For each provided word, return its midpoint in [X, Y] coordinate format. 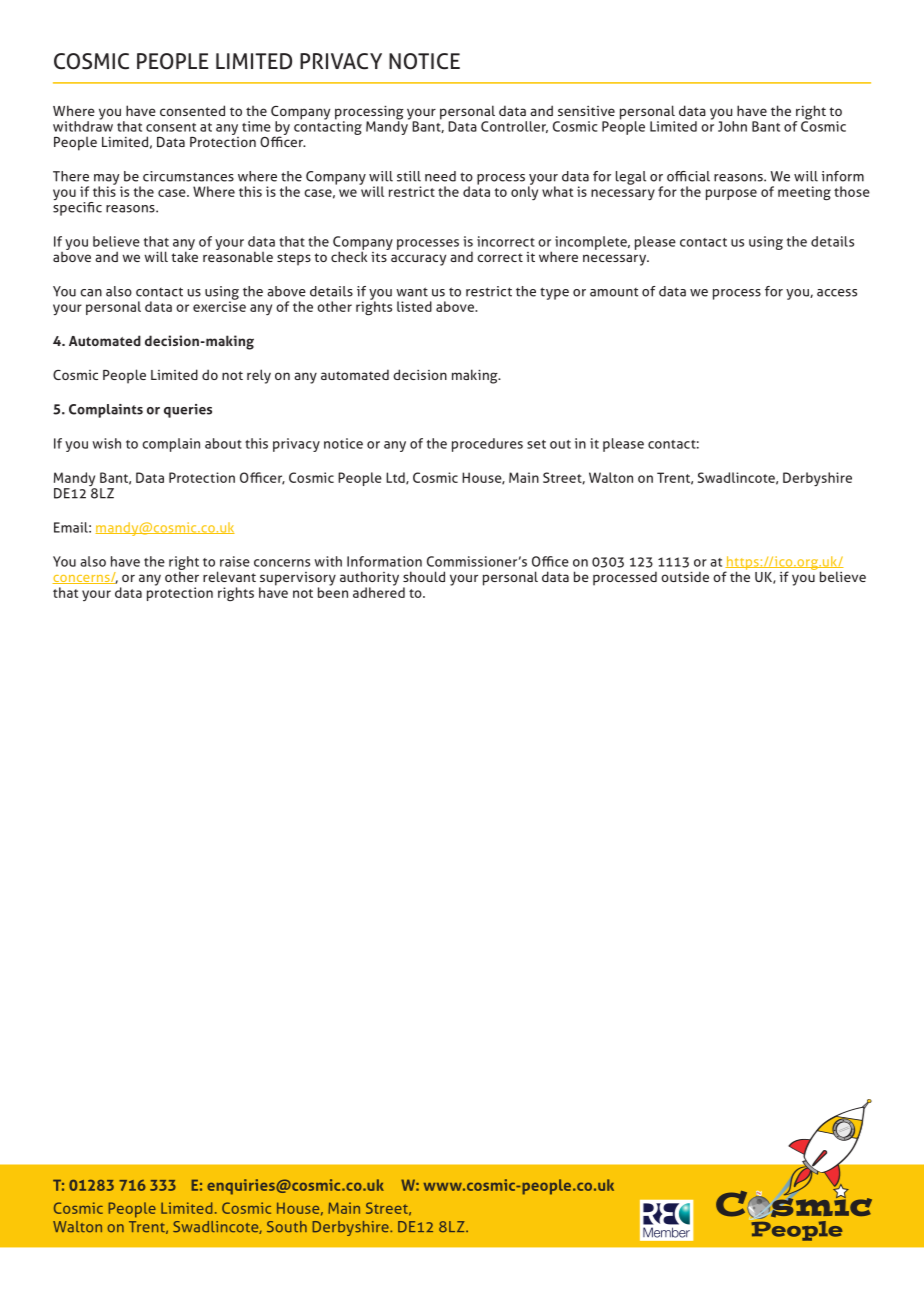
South [287, 1227]
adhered [379, 591]
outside [685, 576]
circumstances [188, 176]
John [732, 126]
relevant [229, 576]
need [440, 176]
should [424, 576]
